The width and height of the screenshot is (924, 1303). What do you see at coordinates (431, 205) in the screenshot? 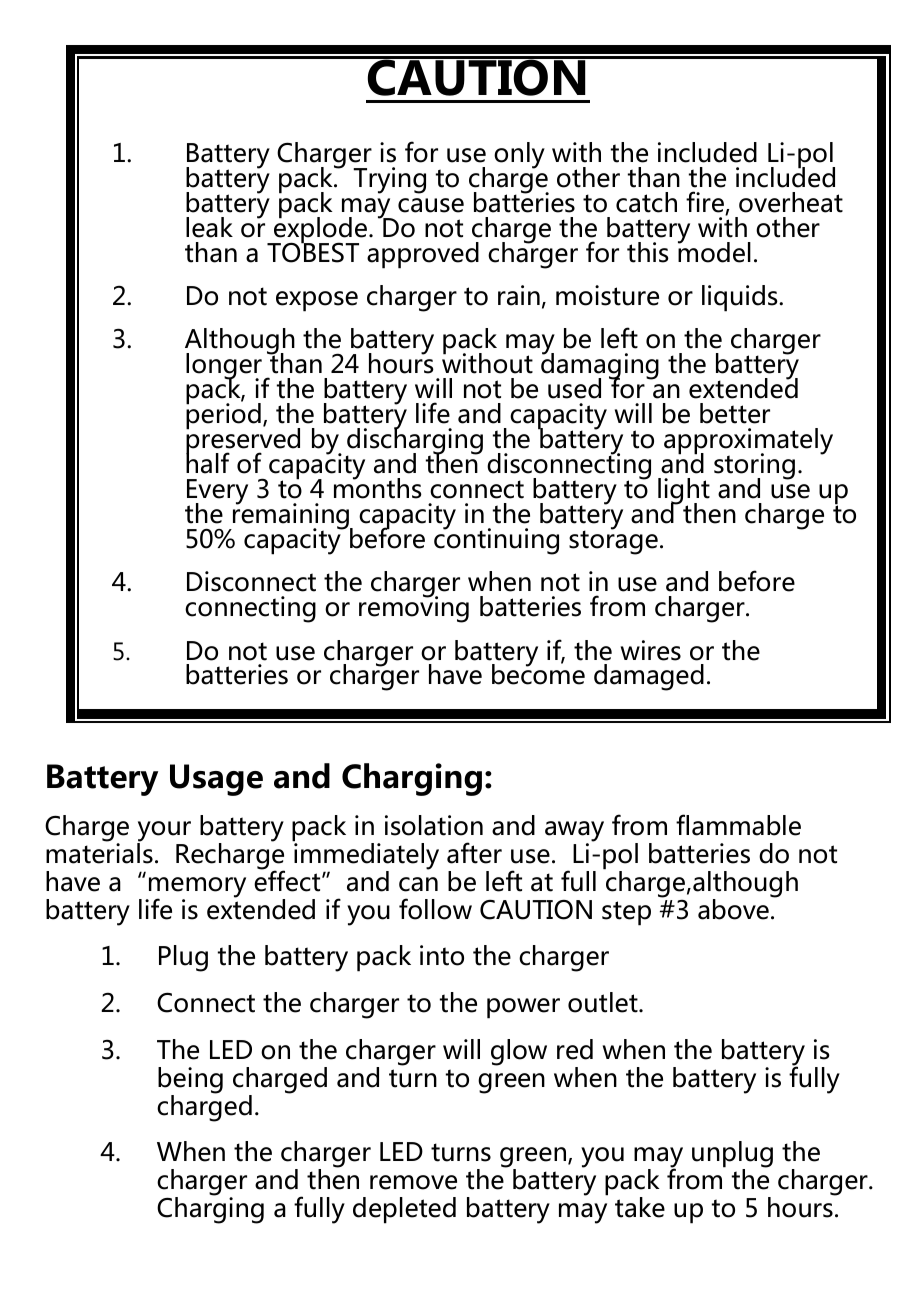
I see `cause` at bounding box center [431, 205].
